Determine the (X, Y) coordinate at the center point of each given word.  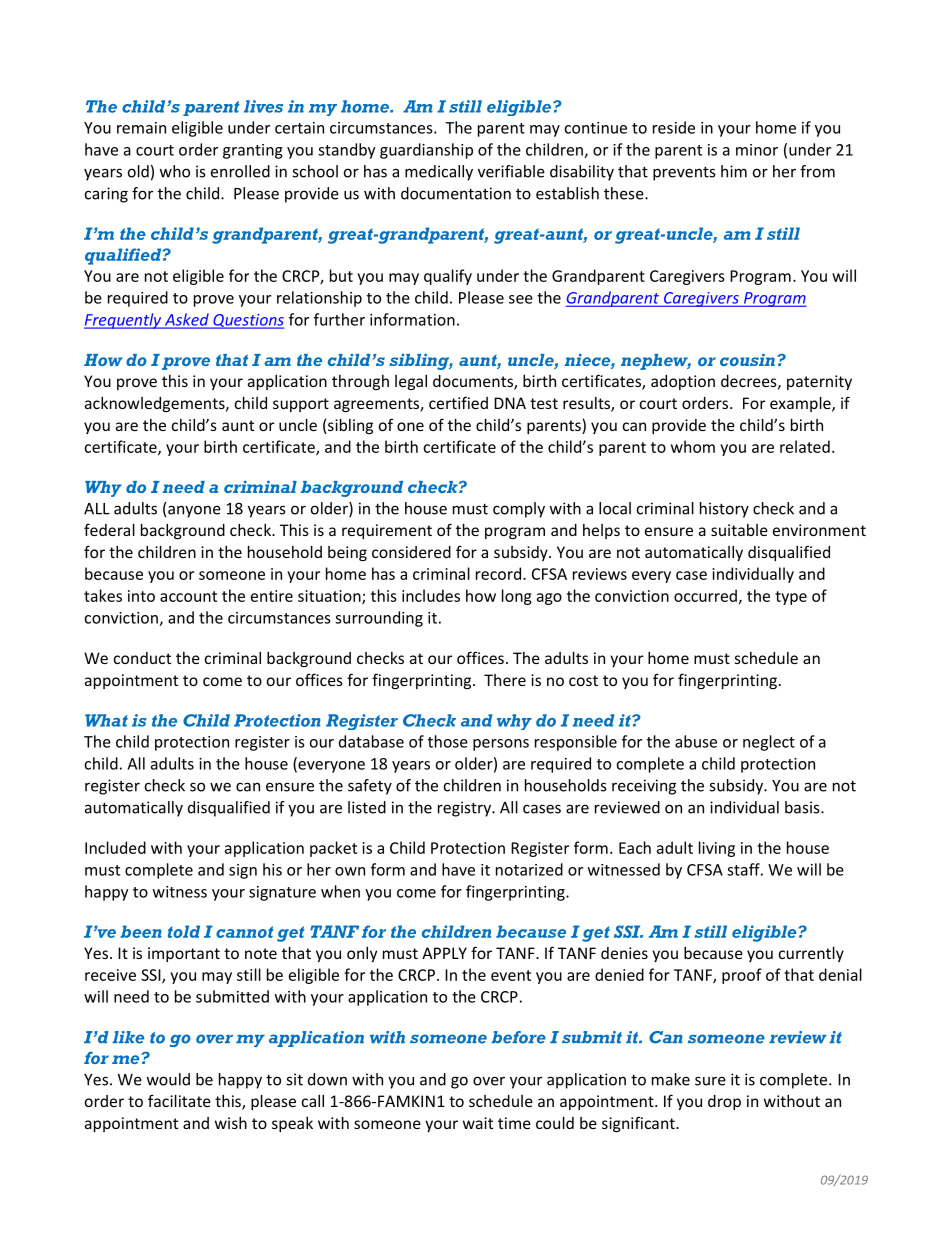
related (805, 446)
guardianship (426, 151)
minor (757, 150)
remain (141, 128)
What (106, 720)
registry (466, 809)
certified (458, 402)
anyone (194, 511)
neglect (769, 743)
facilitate (179, 1100)
